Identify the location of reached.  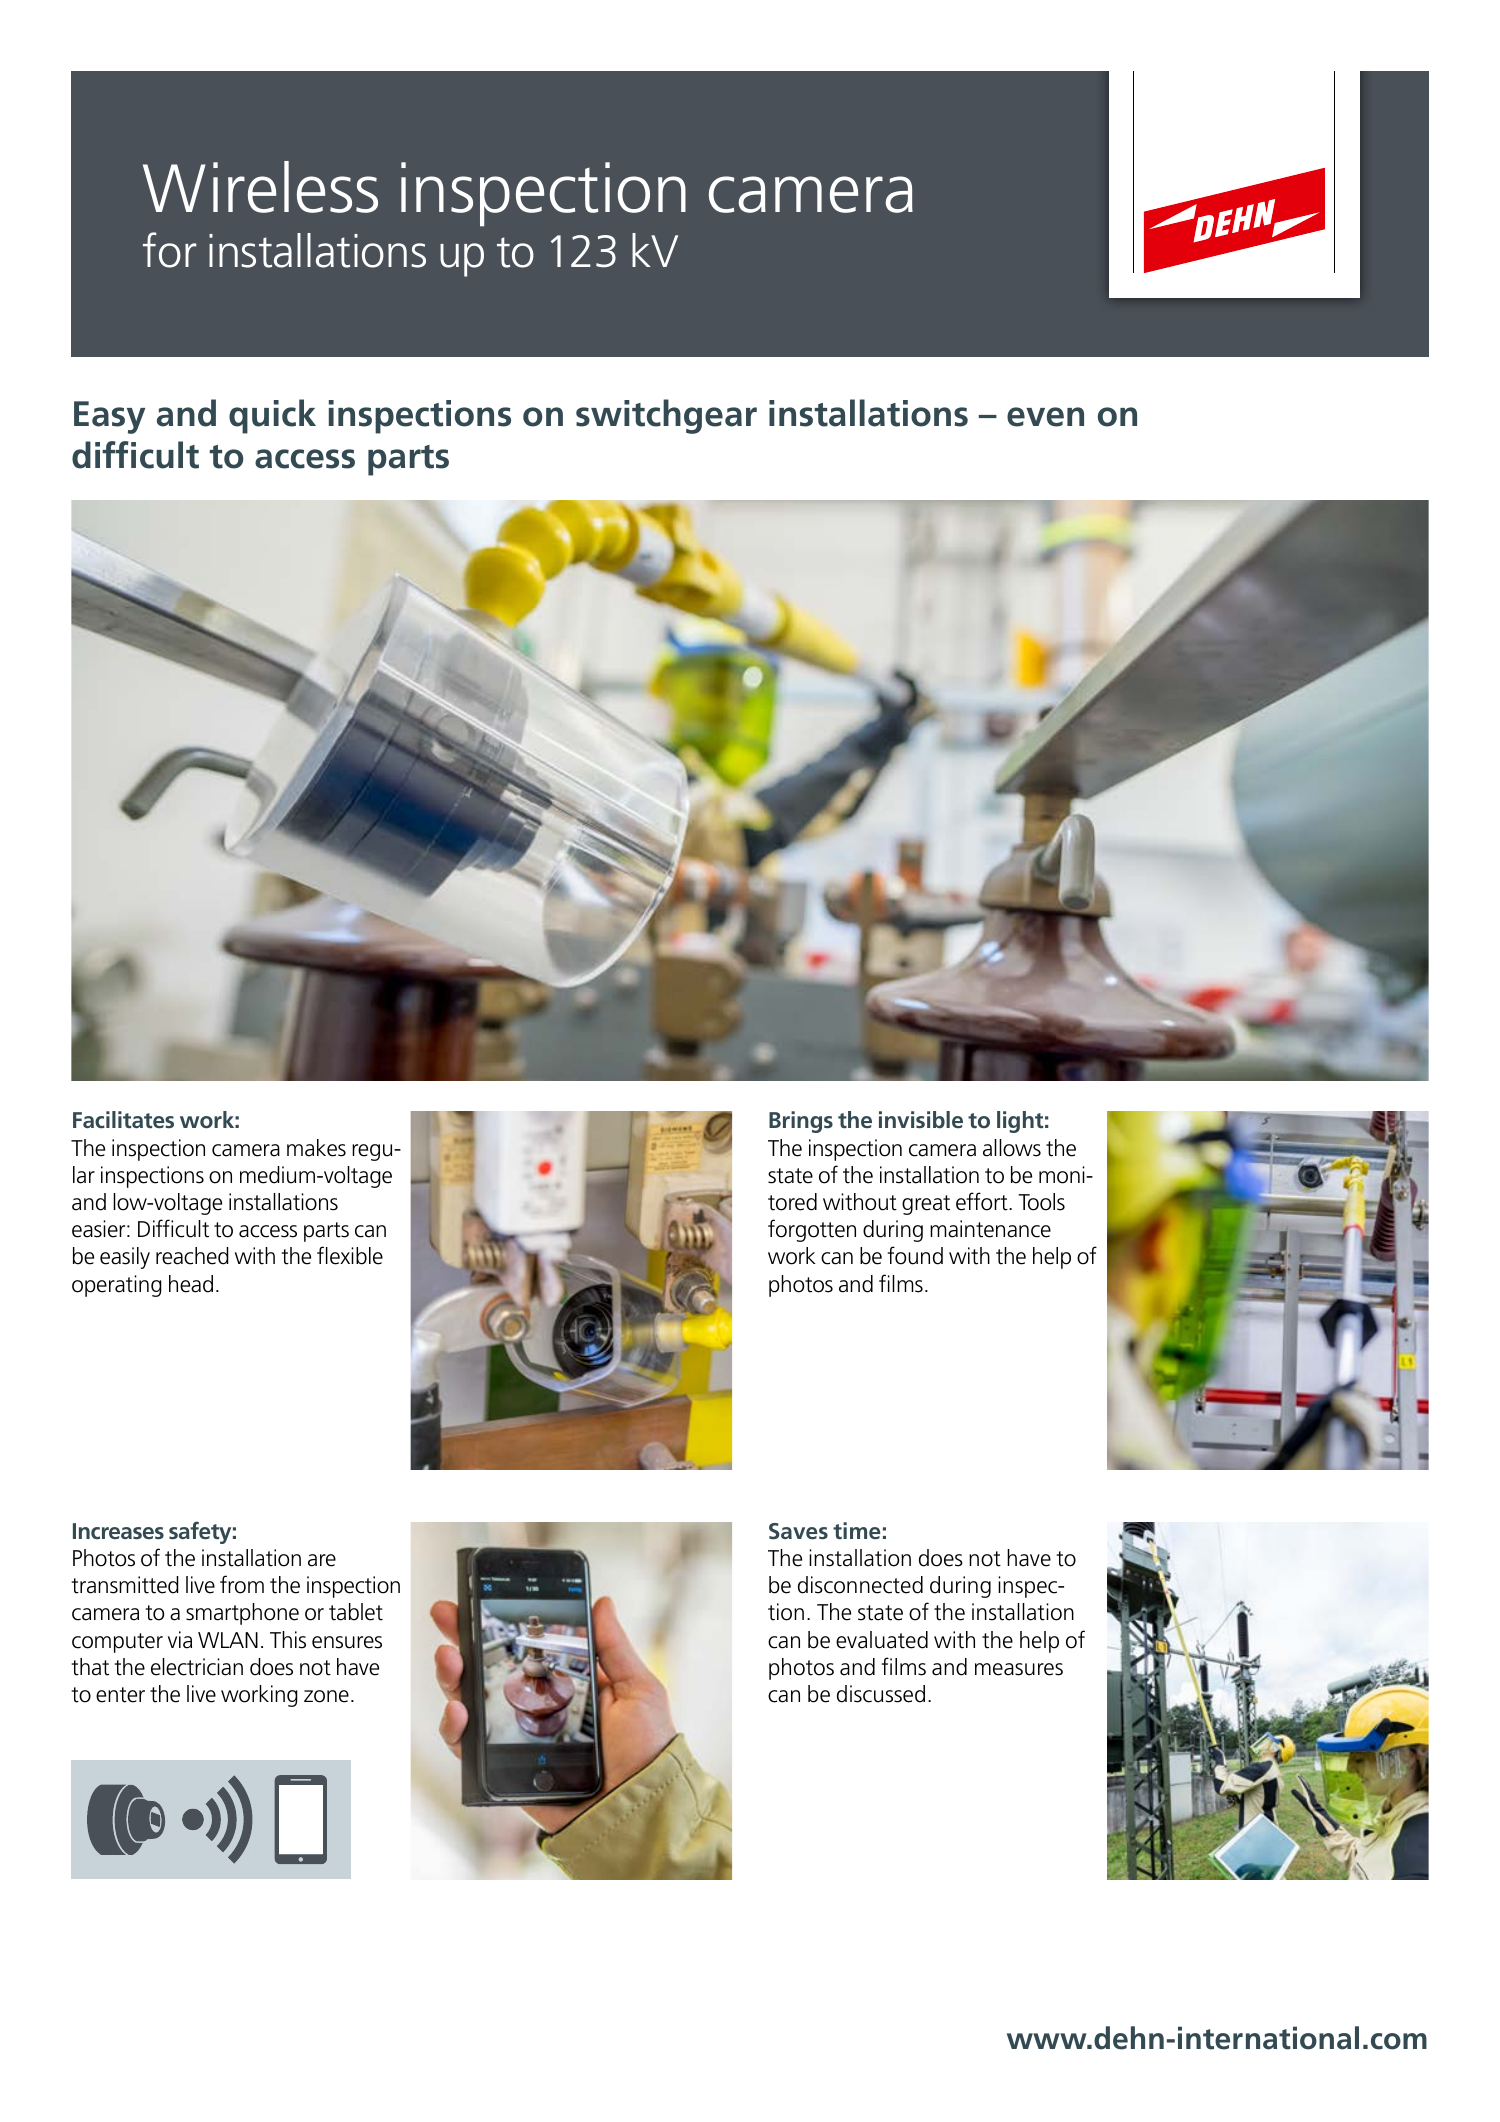
(192, 1256).
